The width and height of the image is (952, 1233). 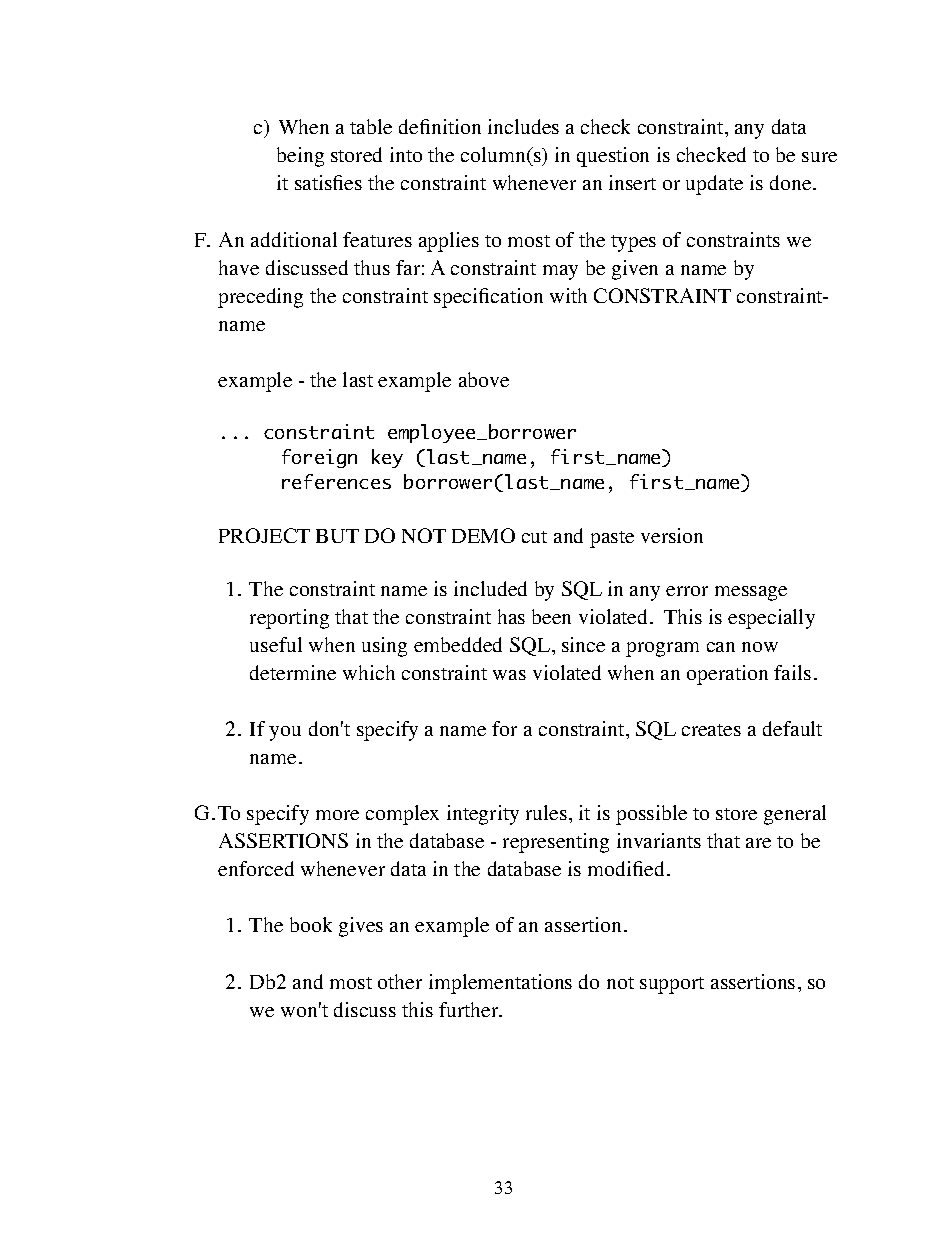 I want to click on support, so click(x=672, y=985).
